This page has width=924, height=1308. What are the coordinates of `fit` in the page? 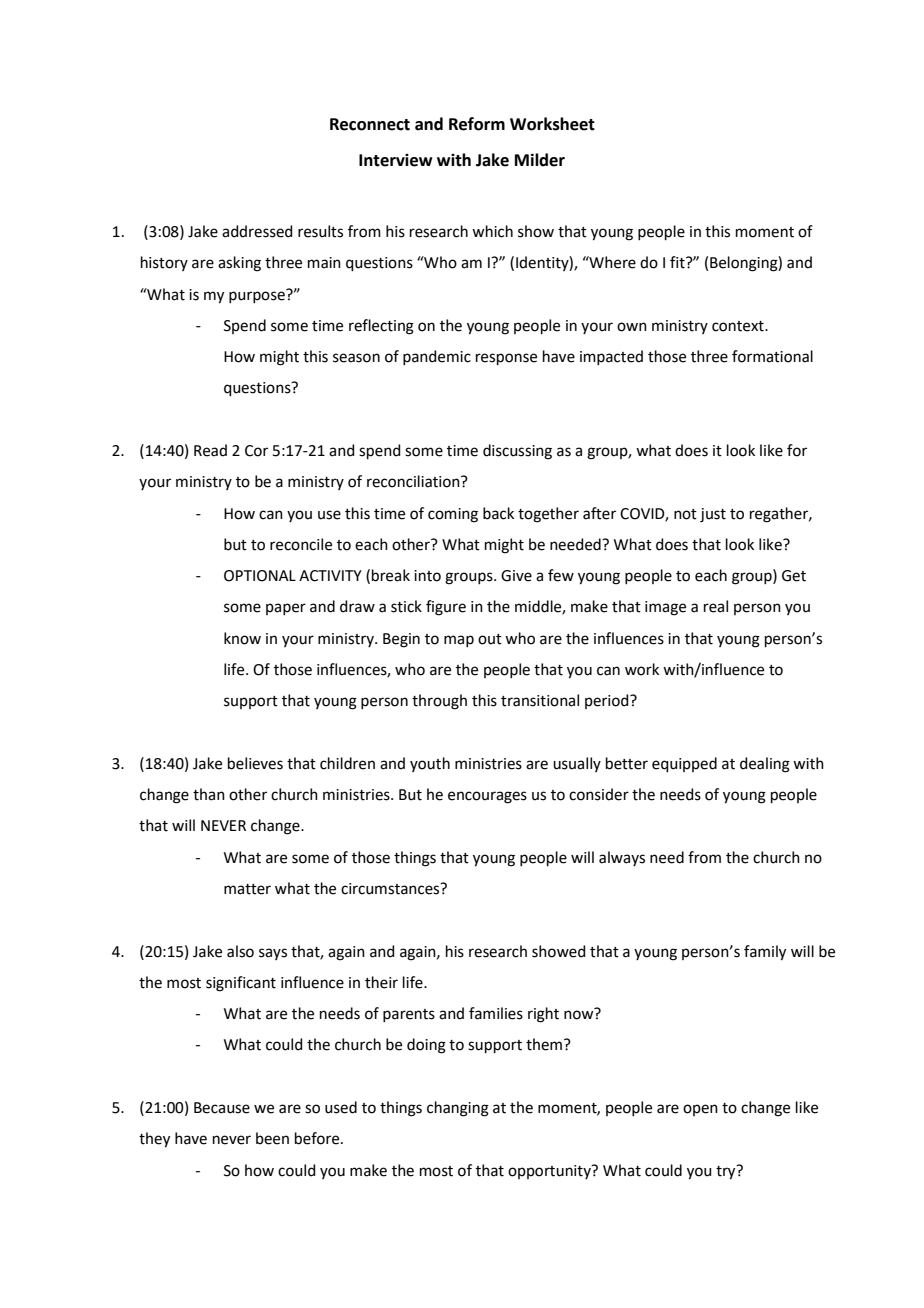 It's located at (678, 262).
